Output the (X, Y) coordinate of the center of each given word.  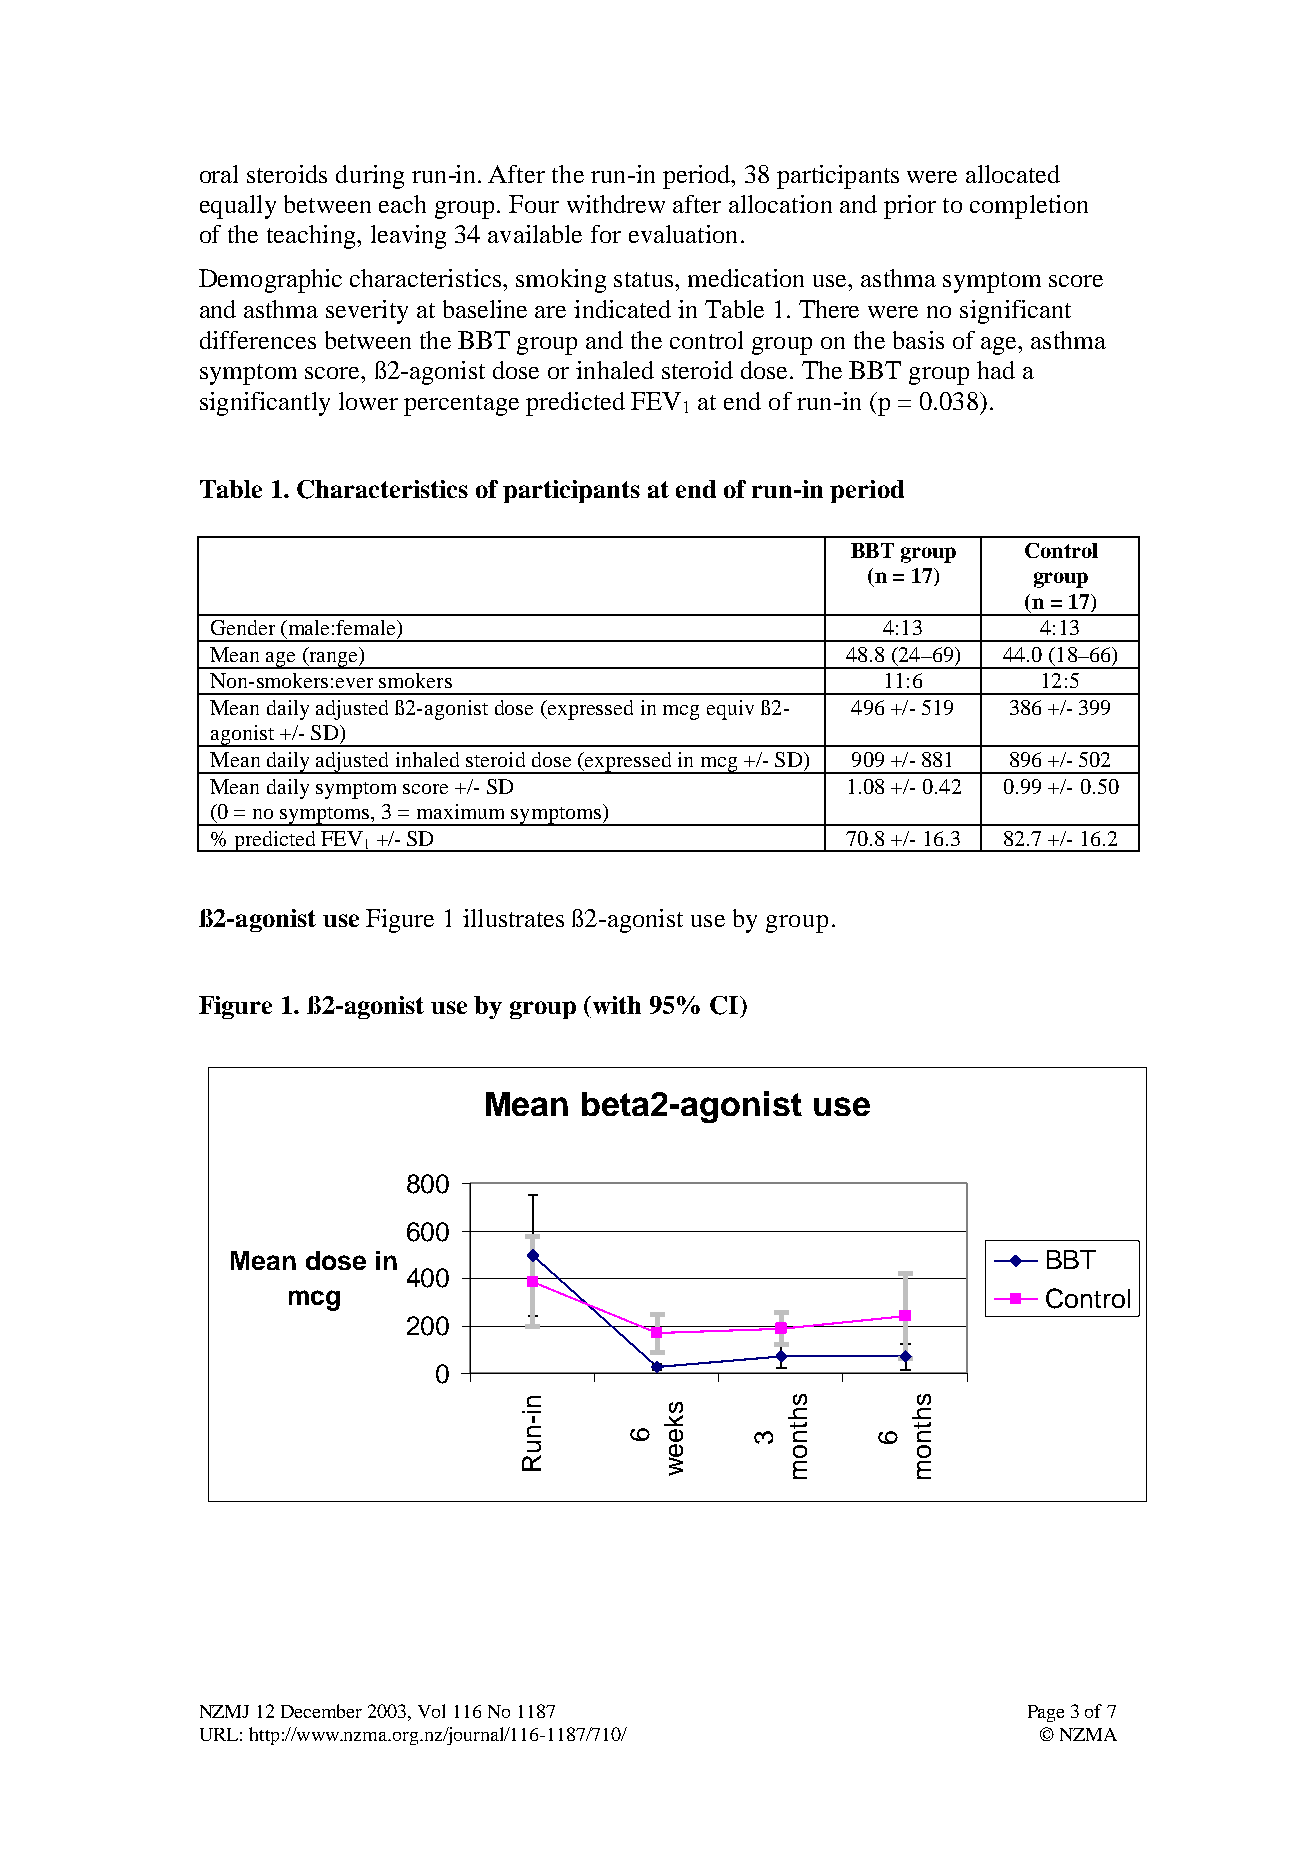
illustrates (513, 918)
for (606, 234)
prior (910, 207)
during (370, 177)
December (321, 1711)
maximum (460, 811)
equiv (730, 710)
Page (1046, 1713)
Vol (431, 1711)
